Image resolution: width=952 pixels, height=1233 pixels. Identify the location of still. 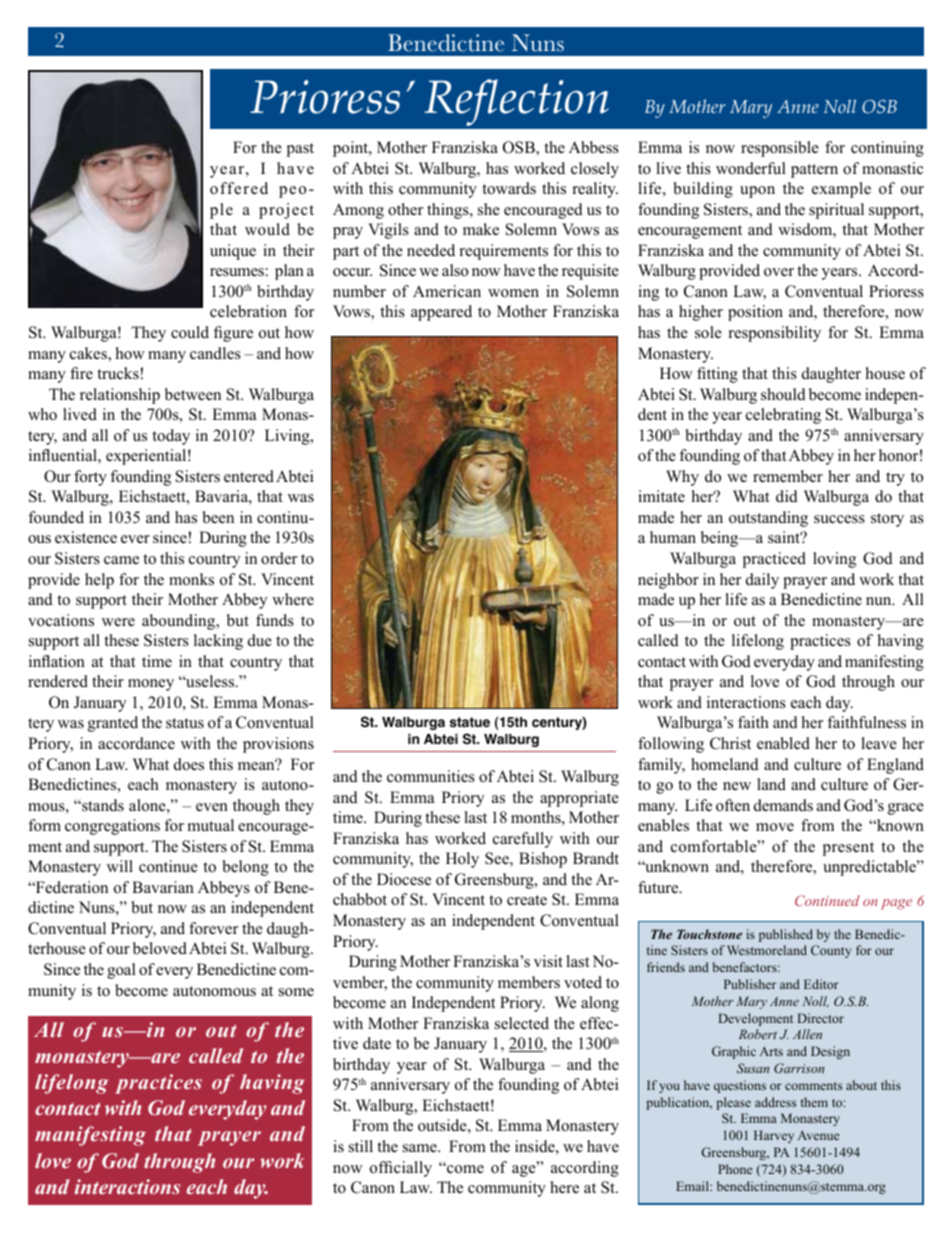
(361, 1146).
